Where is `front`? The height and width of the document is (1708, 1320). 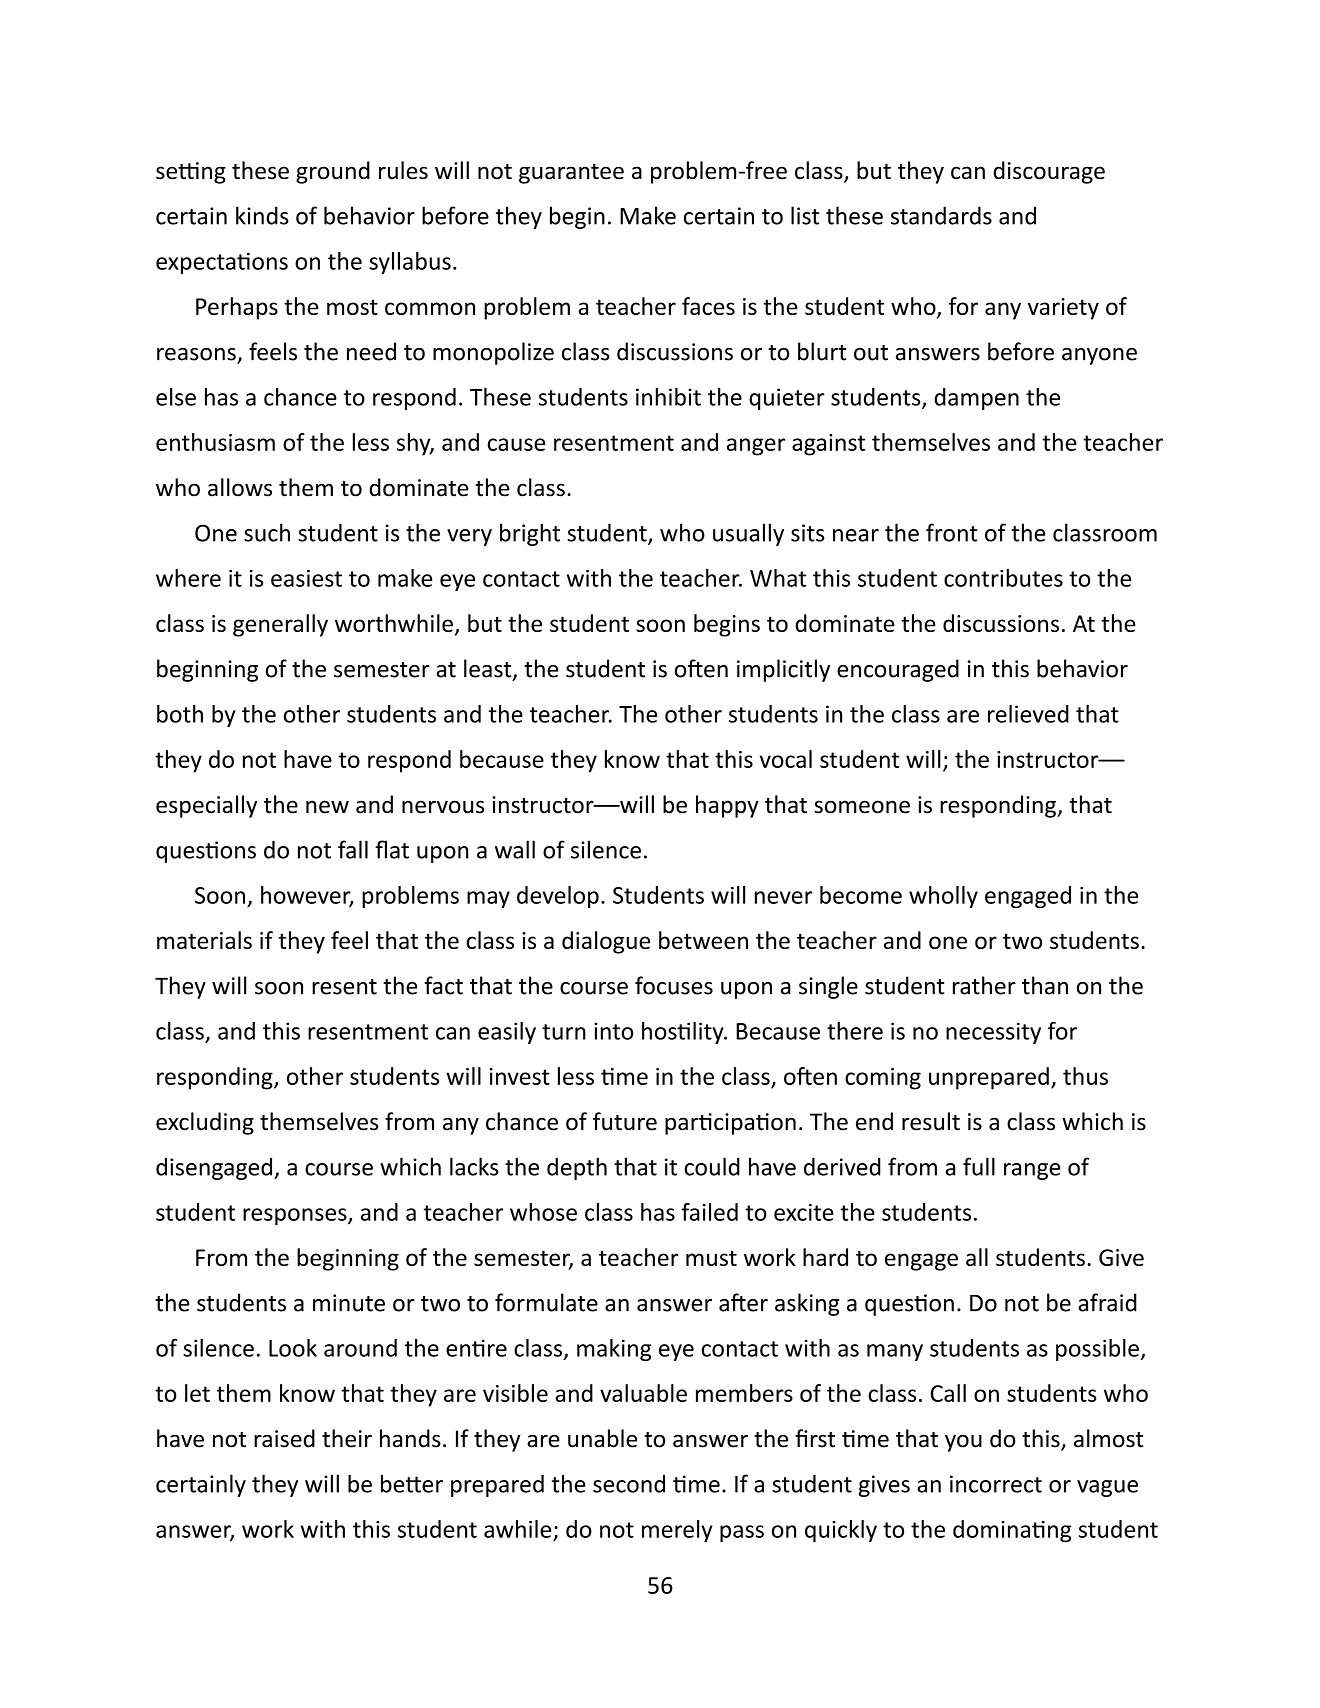
front is located at coordinates (952, 532).
